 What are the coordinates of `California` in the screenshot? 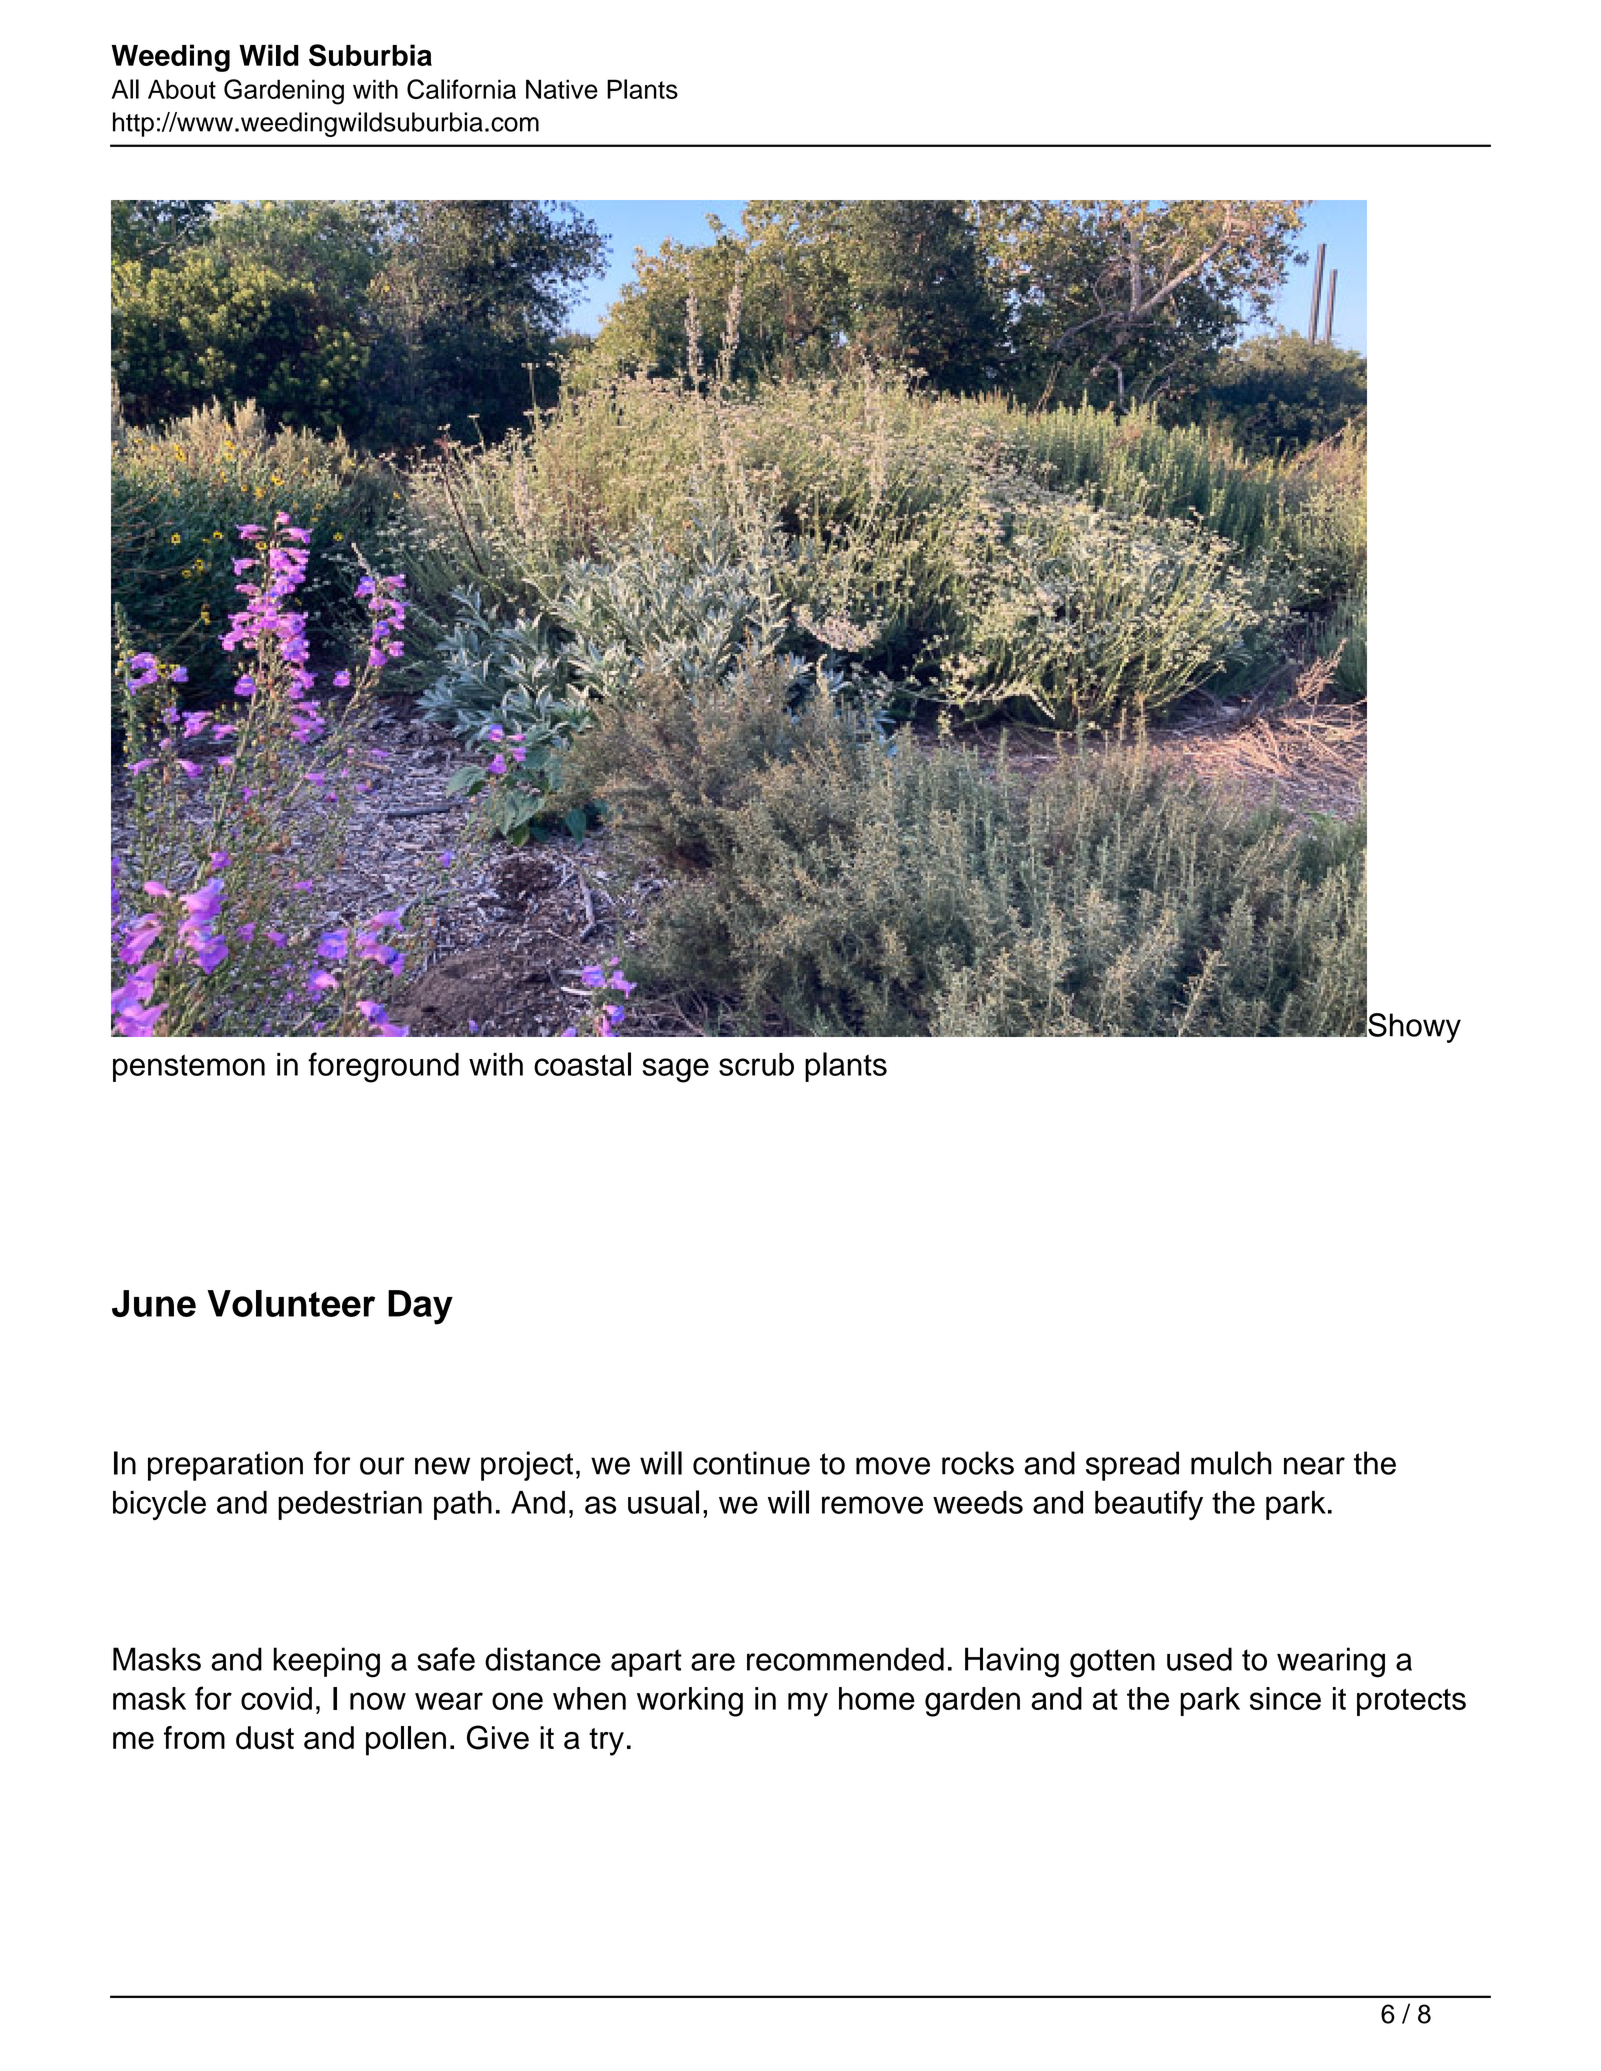 It's located at (461, 89).
